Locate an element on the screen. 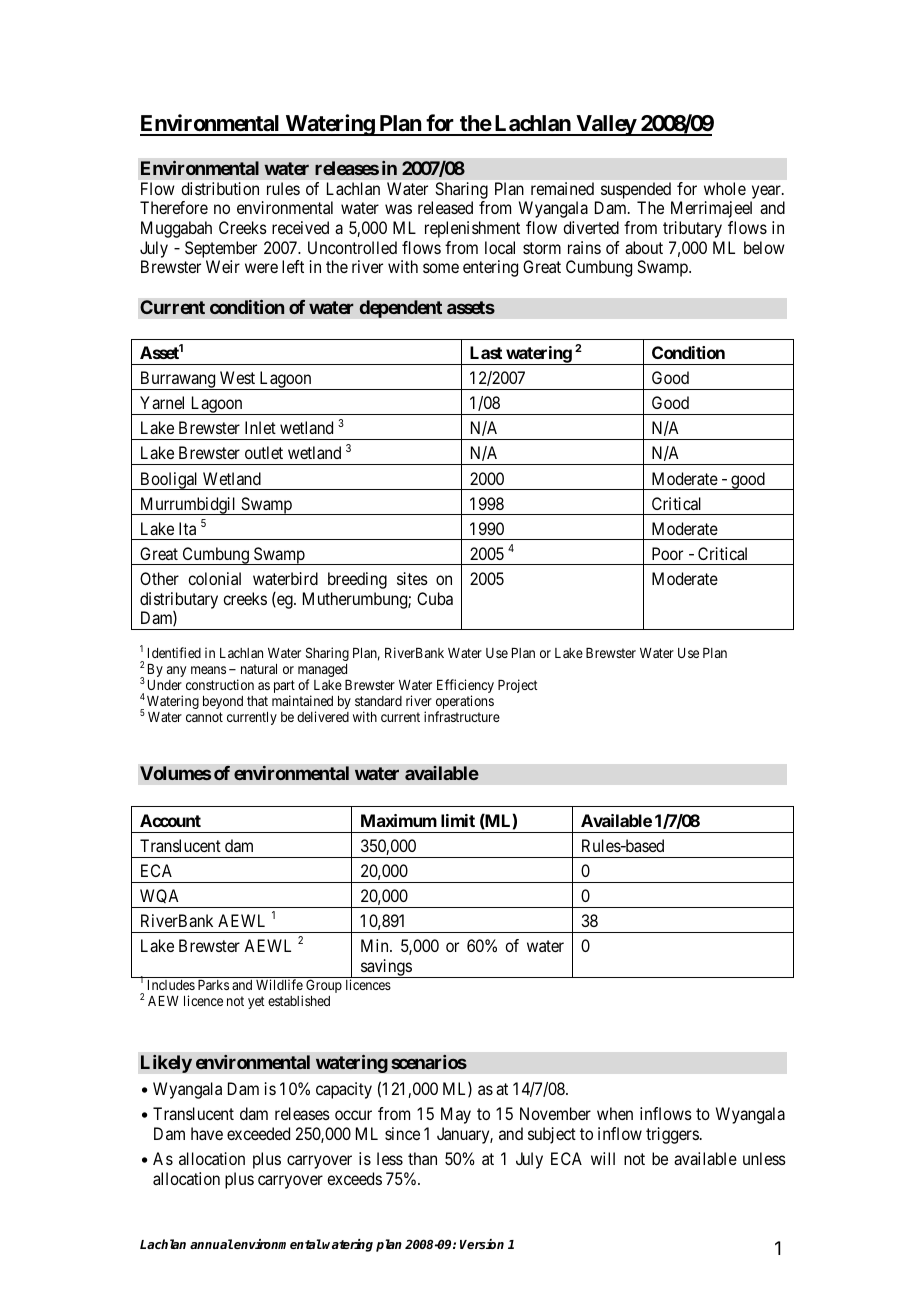 The image size is (924, 1308). when is located at coordinates (615, 1113).
